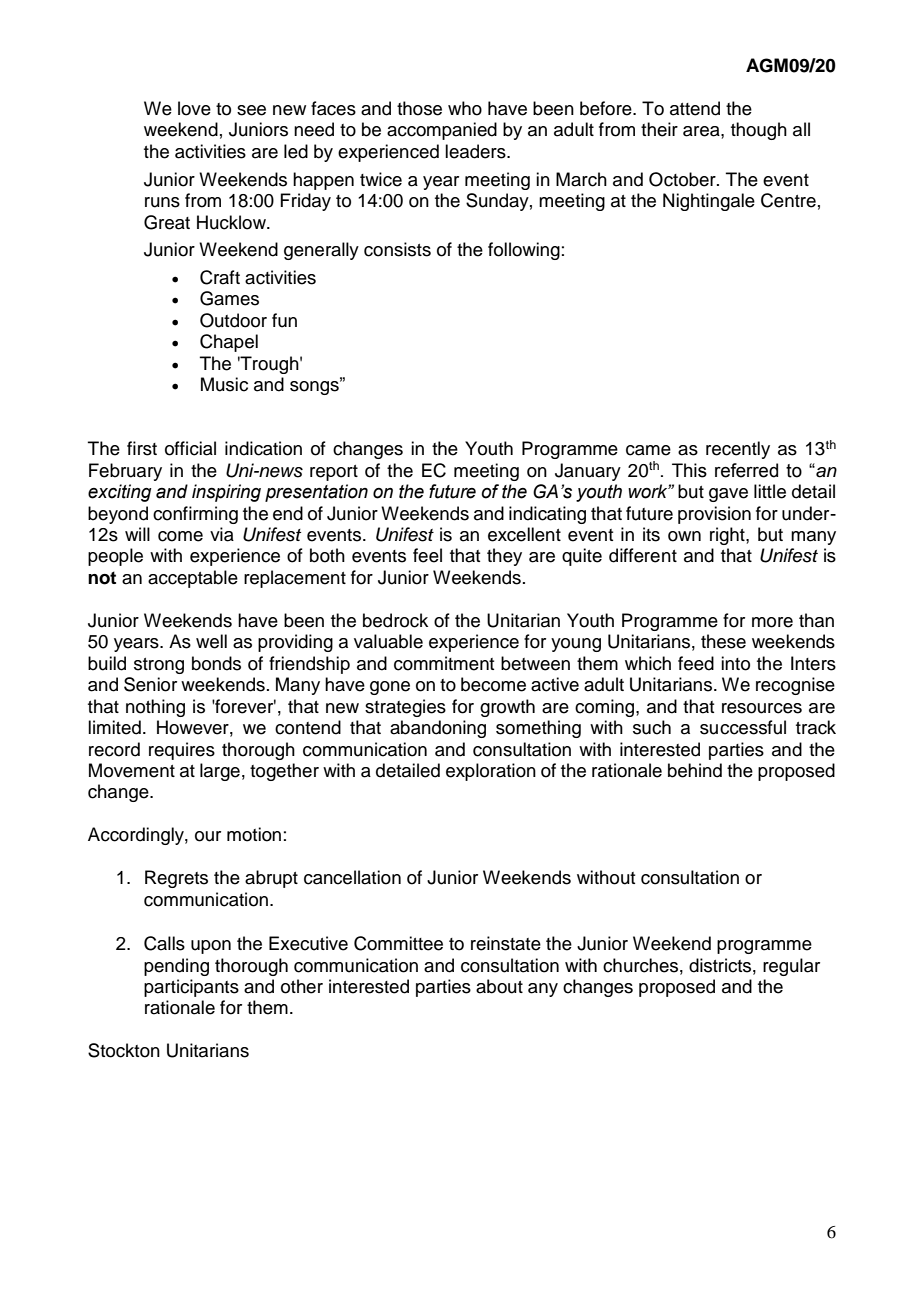 This screenshot has height=1308, width=924. What do you see at coordinates (491, 772) in the screenshot?
I see `exploration` at bounding box center [491, 772].
